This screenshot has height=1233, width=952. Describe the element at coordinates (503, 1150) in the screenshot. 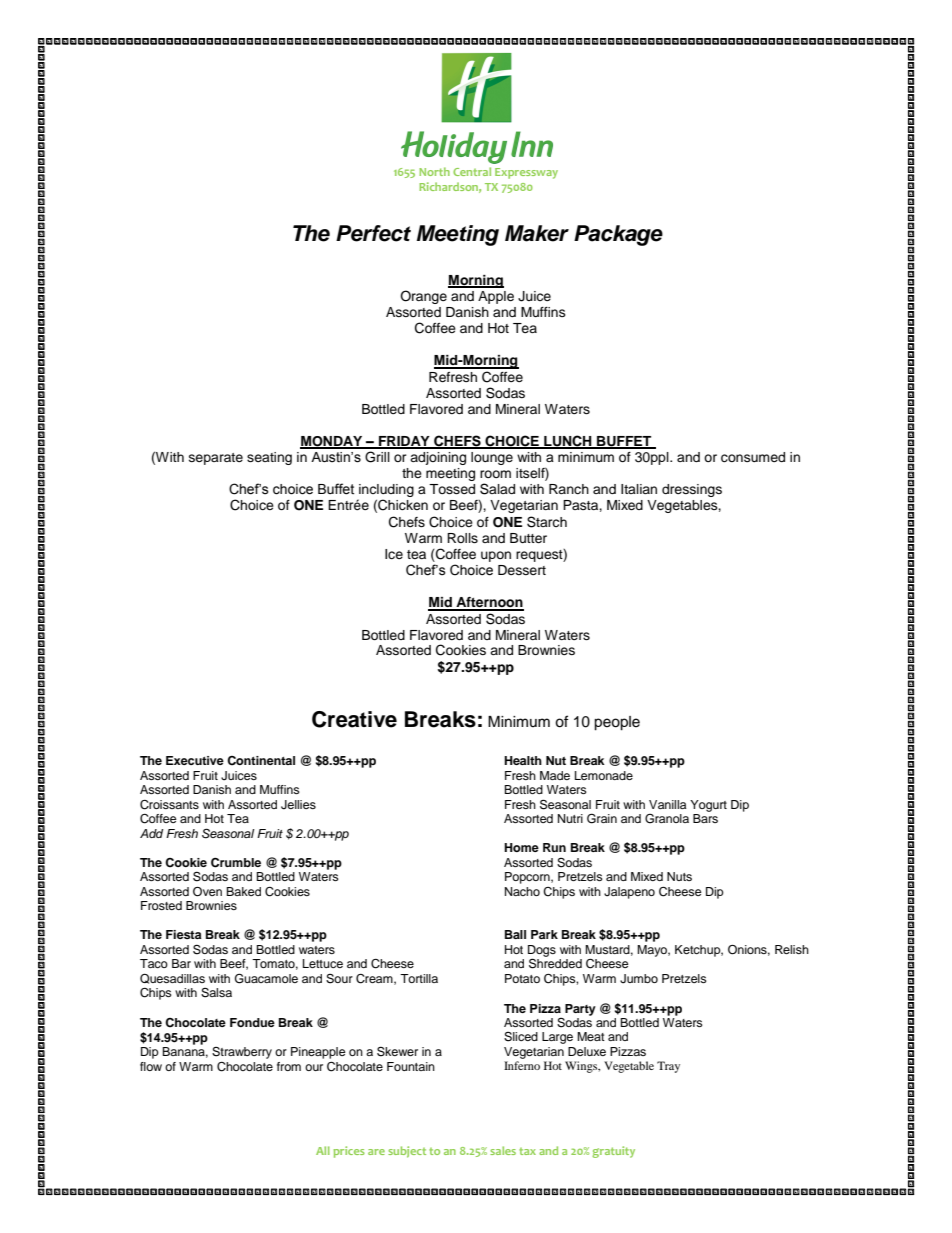

I see `sales` at that location.
